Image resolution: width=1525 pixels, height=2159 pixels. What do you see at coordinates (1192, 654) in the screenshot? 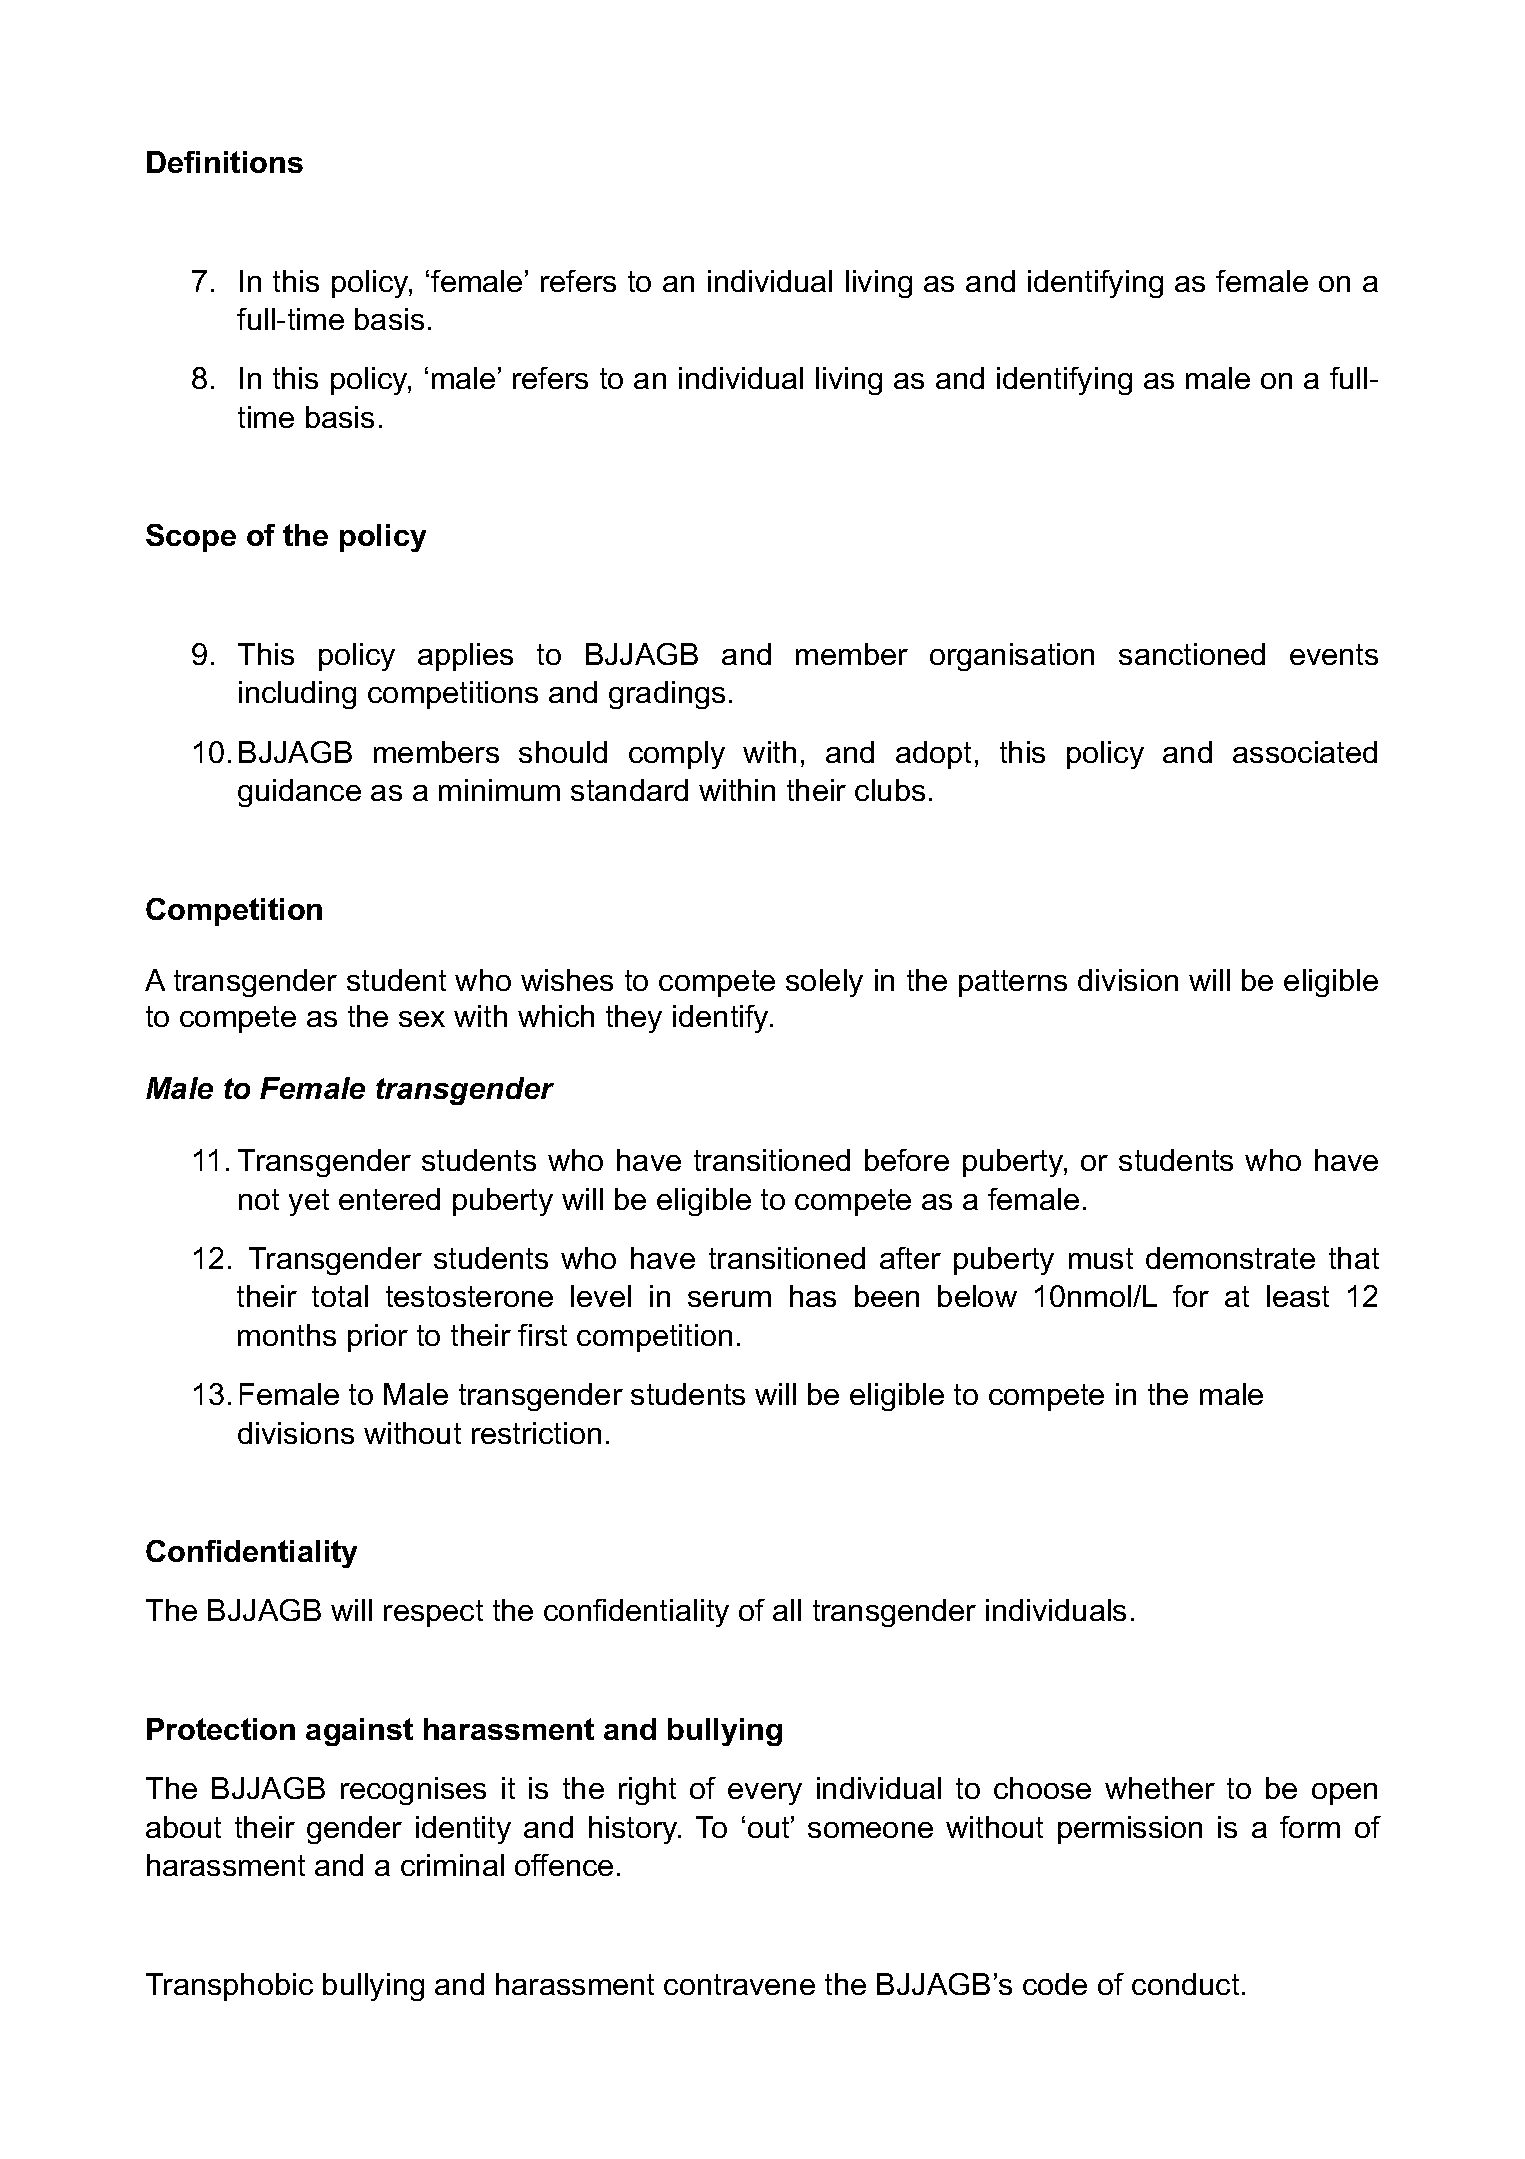
I see `sanctioned` at bounding box center [1192, 654].
